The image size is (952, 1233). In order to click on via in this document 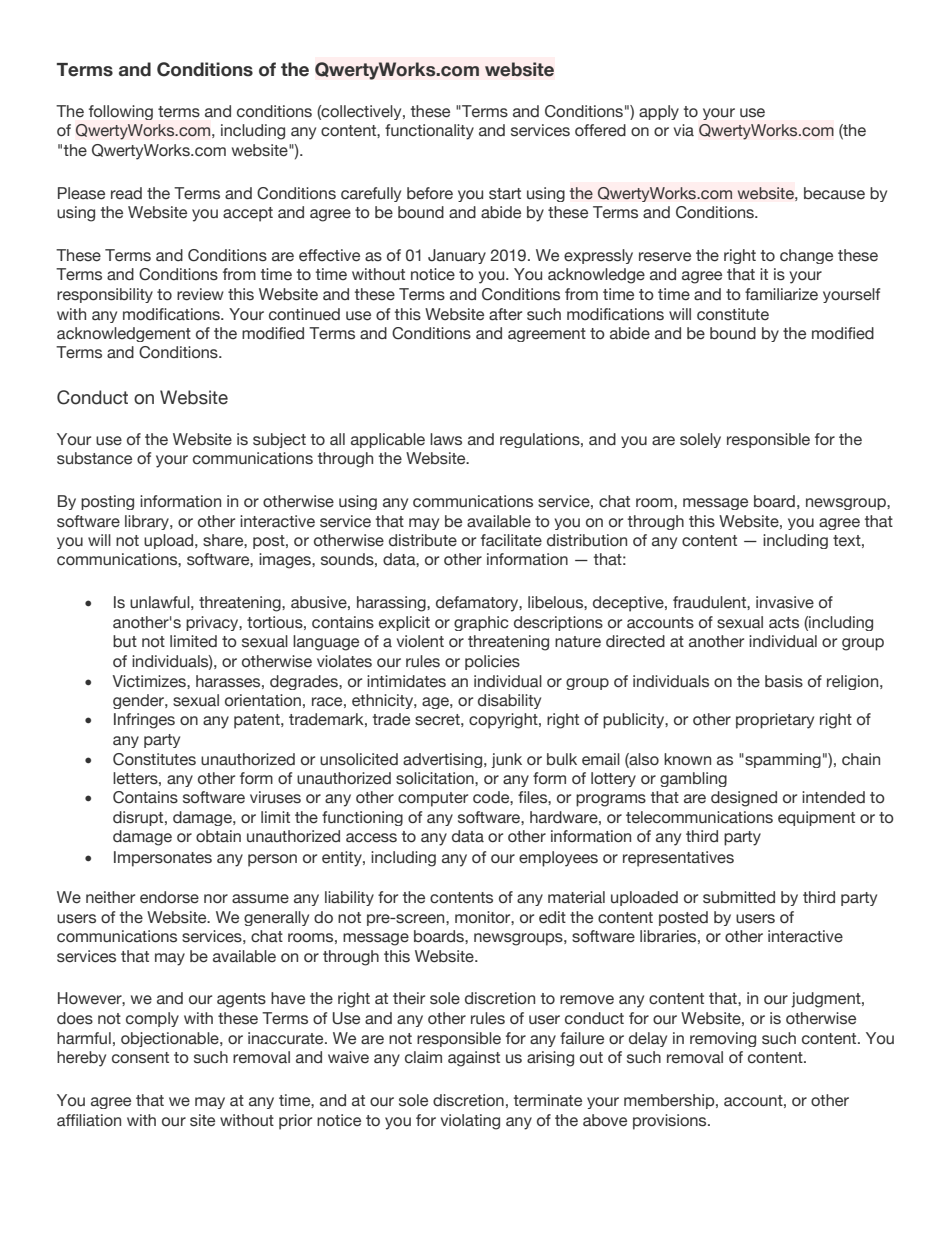, I will do `click(684, 130)`.
